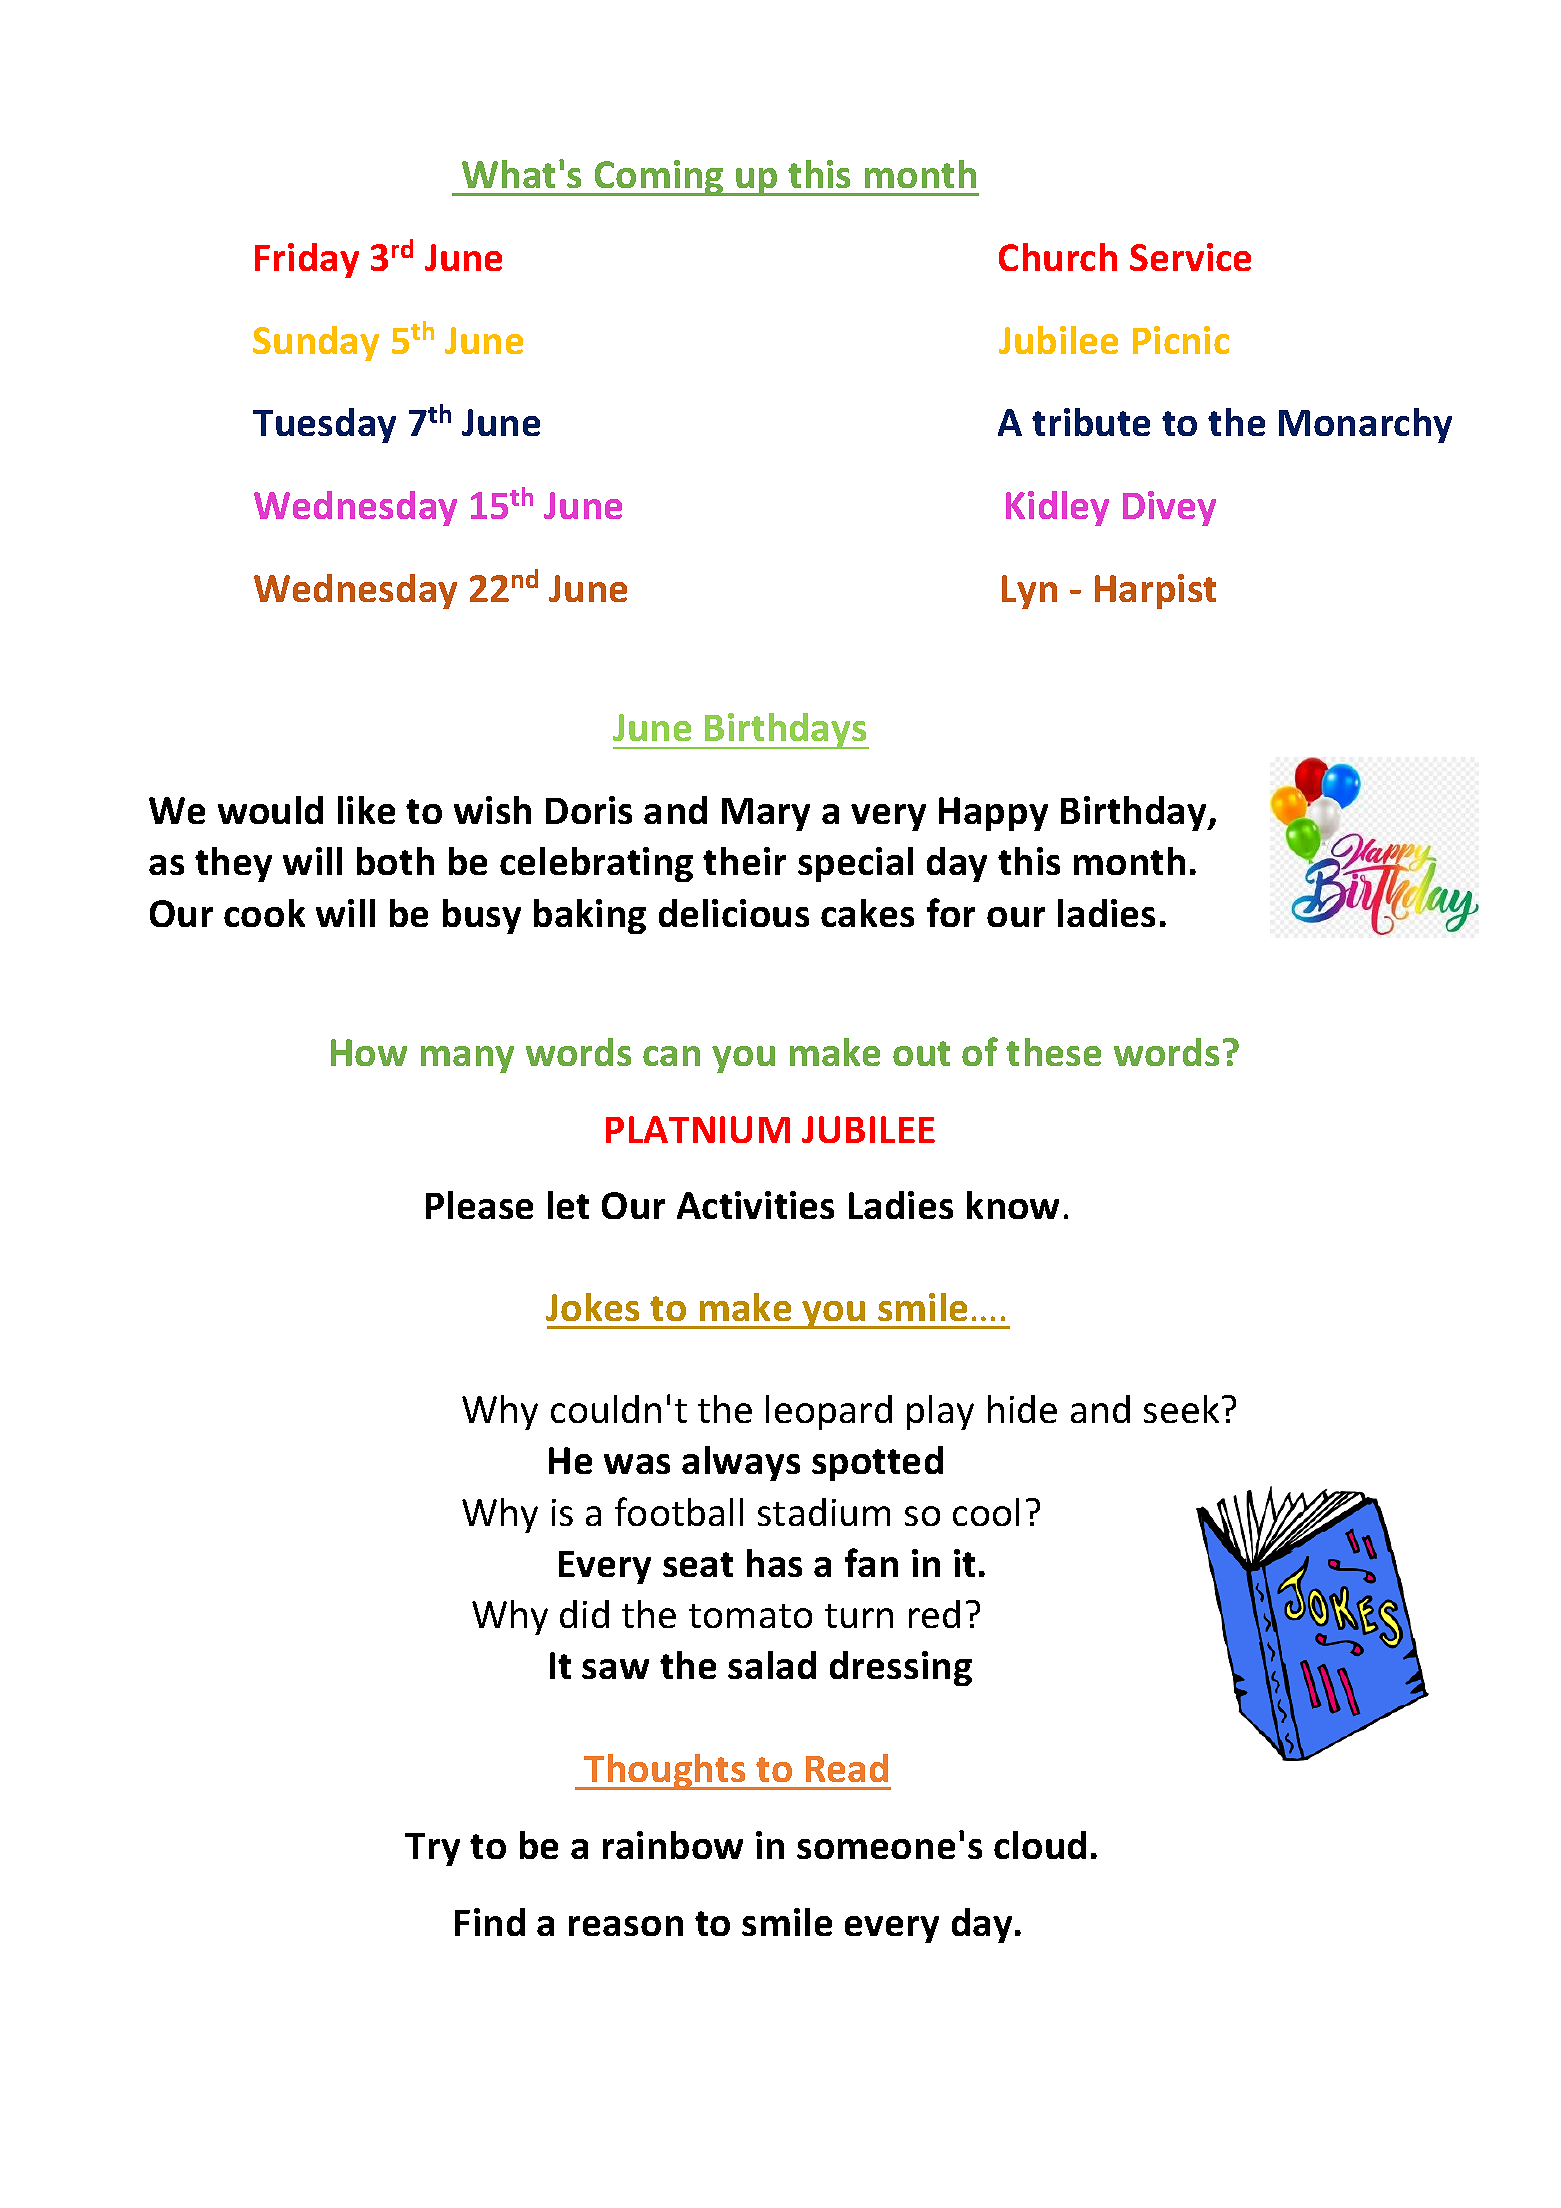 This screenshot has height=2208, width=1561. Describe the element at coordinates (1181, 1409) in the screenshot. I see `seek` at that location.
